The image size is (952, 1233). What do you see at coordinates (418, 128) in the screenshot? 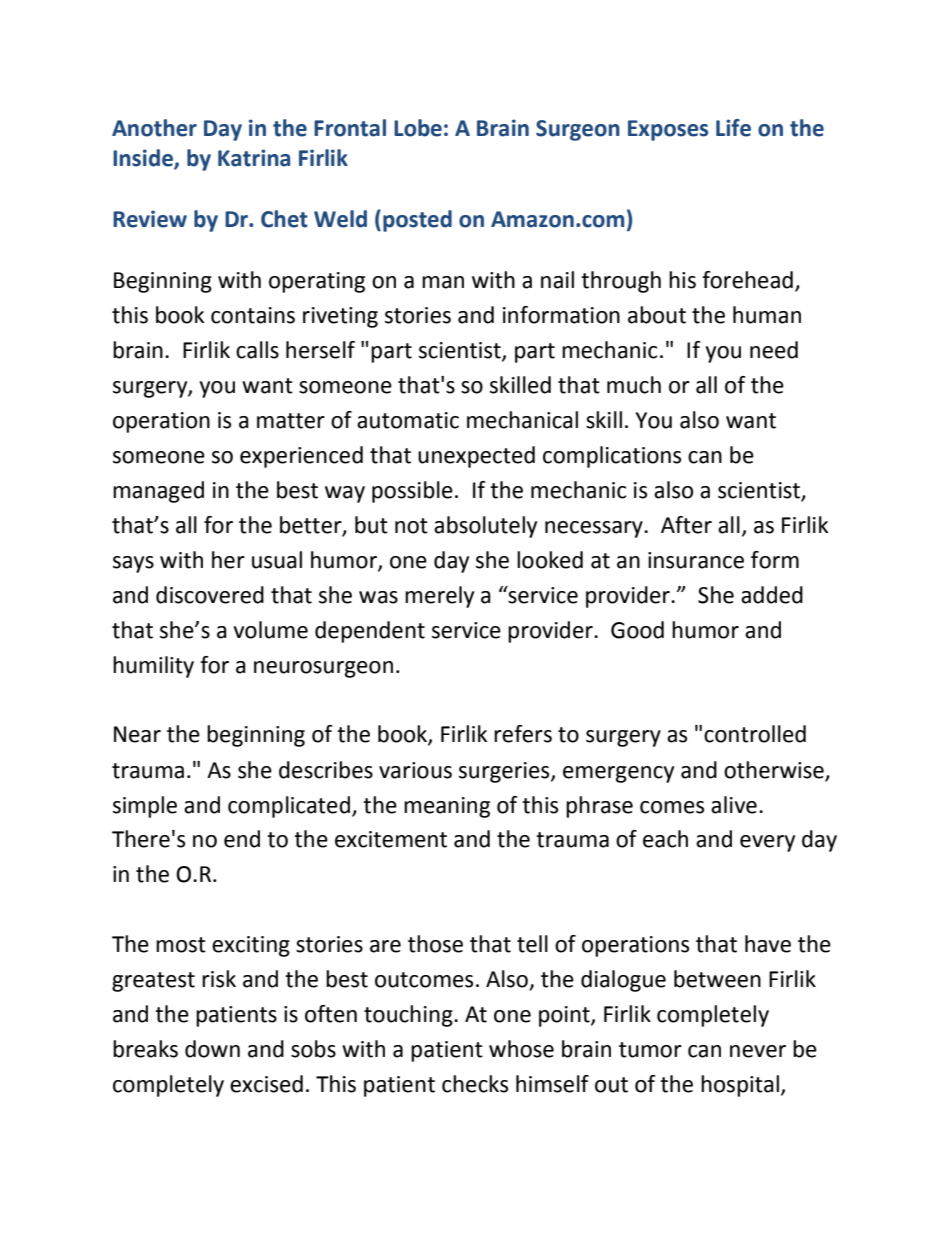
I see `Lobe` at bounding box center [418, 128].
